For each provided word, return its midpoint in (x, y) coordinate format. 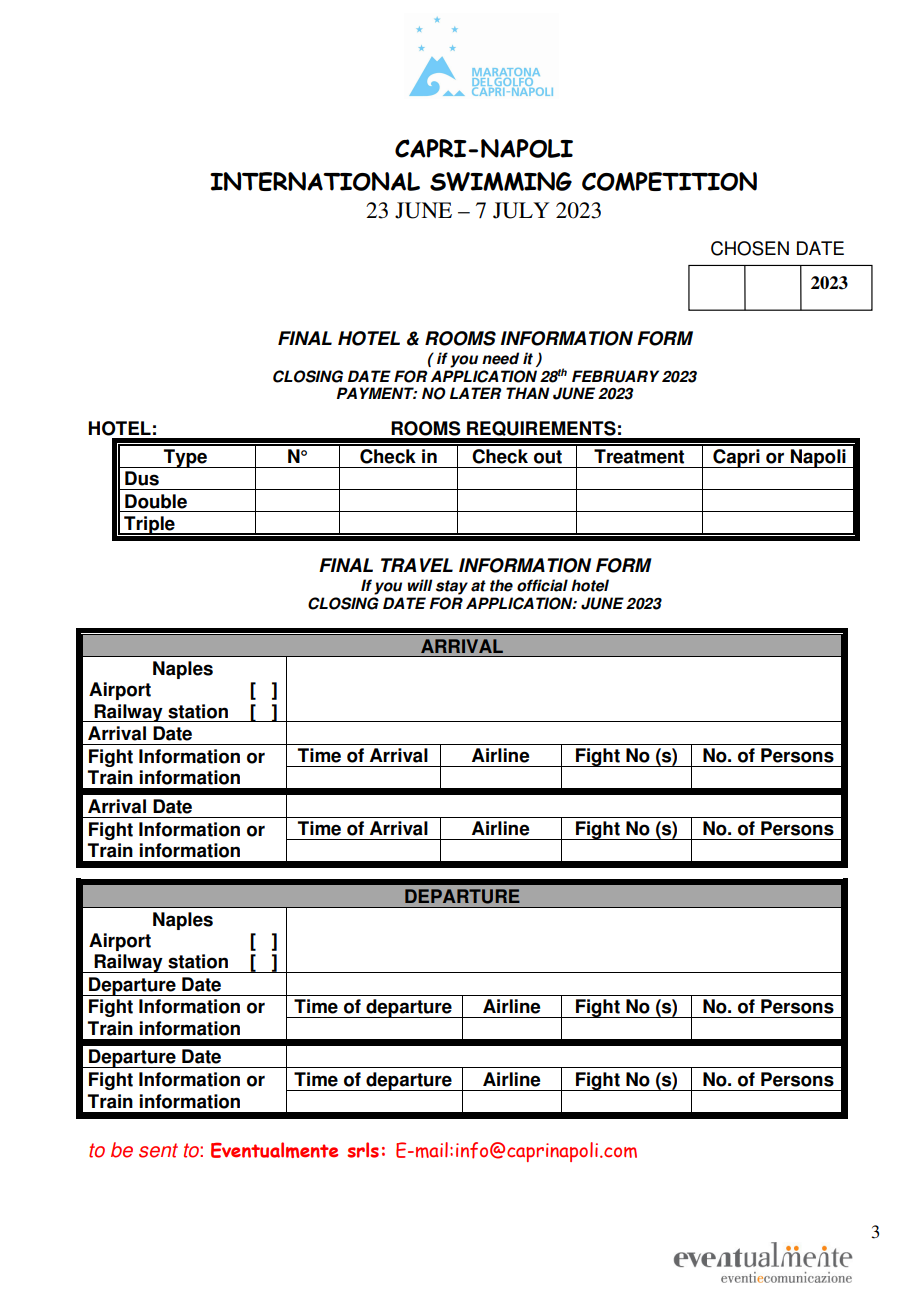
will (420, 585)
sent (158, 1150)
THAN (528, 393)
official (542, 585)
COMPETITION (669, 181)
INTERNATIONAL (315, 181)
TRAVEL (417, 565)
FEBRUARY (615, 376)
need (500, 358)
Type (185, 458)
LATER (475, 393)
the (501, 585)
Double (156, 501)
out (548, 457)
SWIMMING (501, 181)
